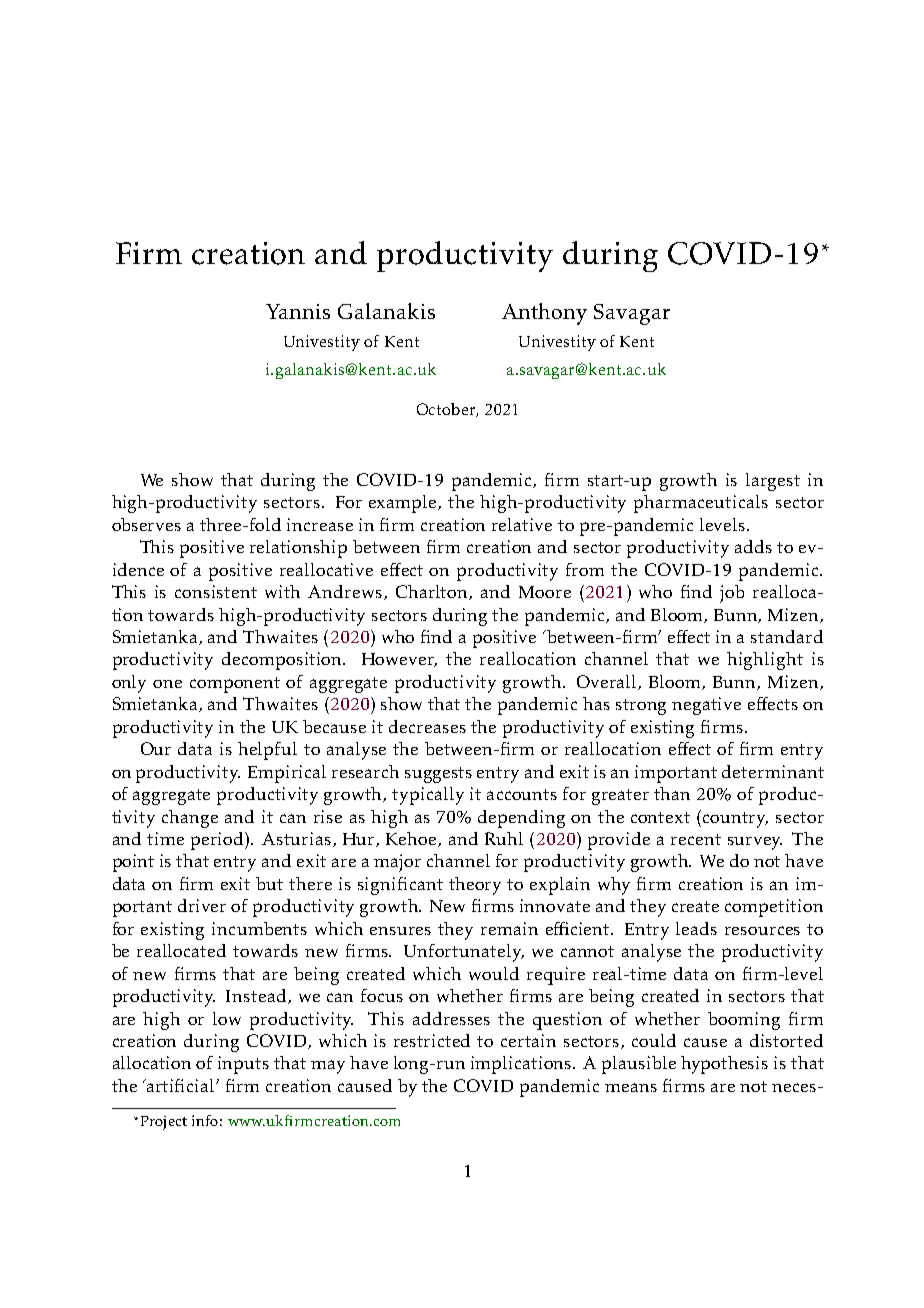 This screenshot has height=1308, width=924. What do you see at coordinates (701, 504) in the screenshot?
I see `pharmaceuticals` at bounding box center [701, 504].
